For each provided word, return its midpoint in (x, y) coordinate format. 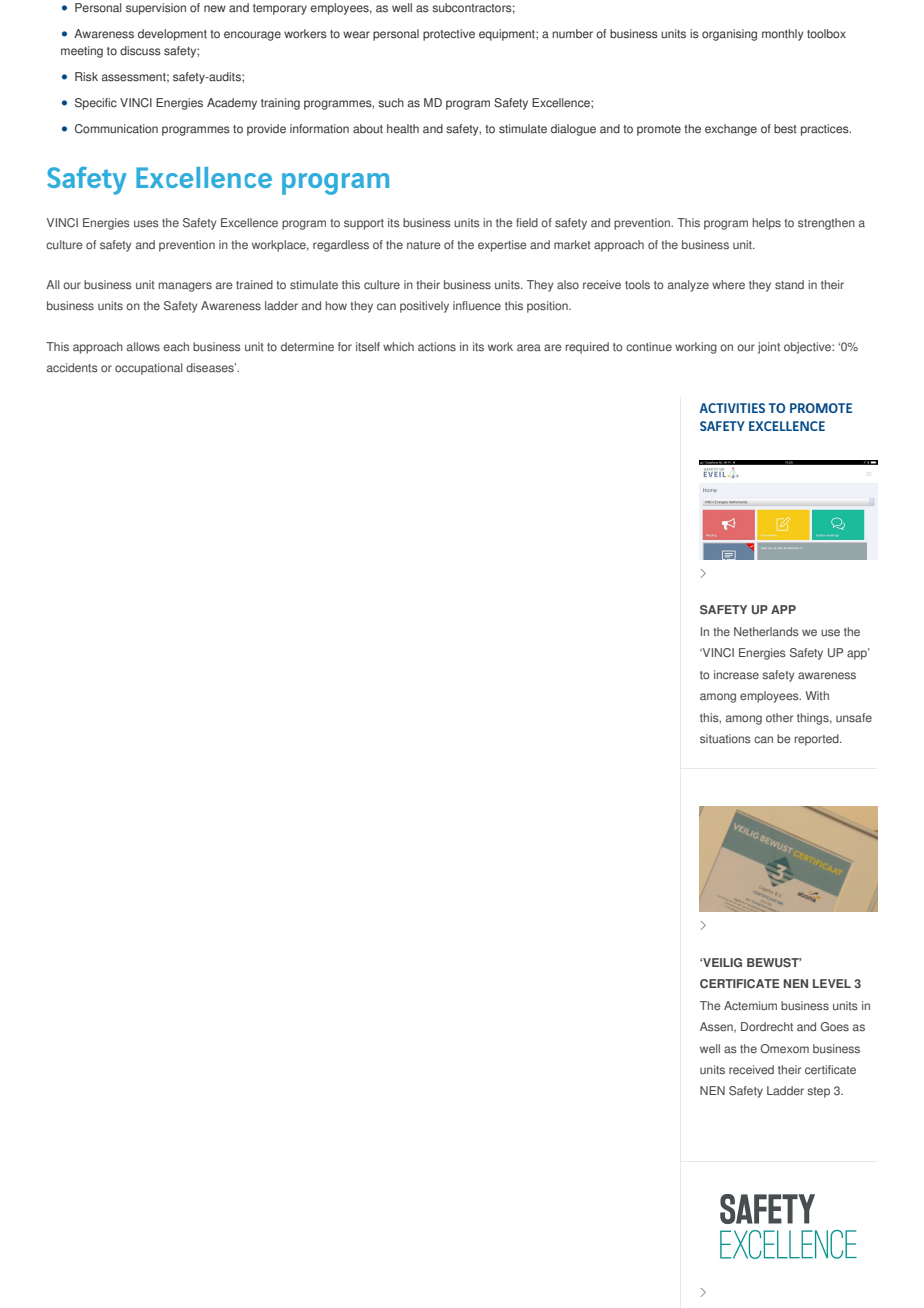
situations (725, 739)
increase (736, 675)
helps (767, 224)
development (172, 35)
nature (424, 245)
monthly (783, 35)
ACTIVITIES (732, 408)
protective (449, 35)
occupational (149, 369)
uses (146, 224)
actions (437, 347)
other (779, 718)
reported (818, 740)
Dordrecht (767, 1027)
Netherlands (766, 632)
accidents (72, 368)
